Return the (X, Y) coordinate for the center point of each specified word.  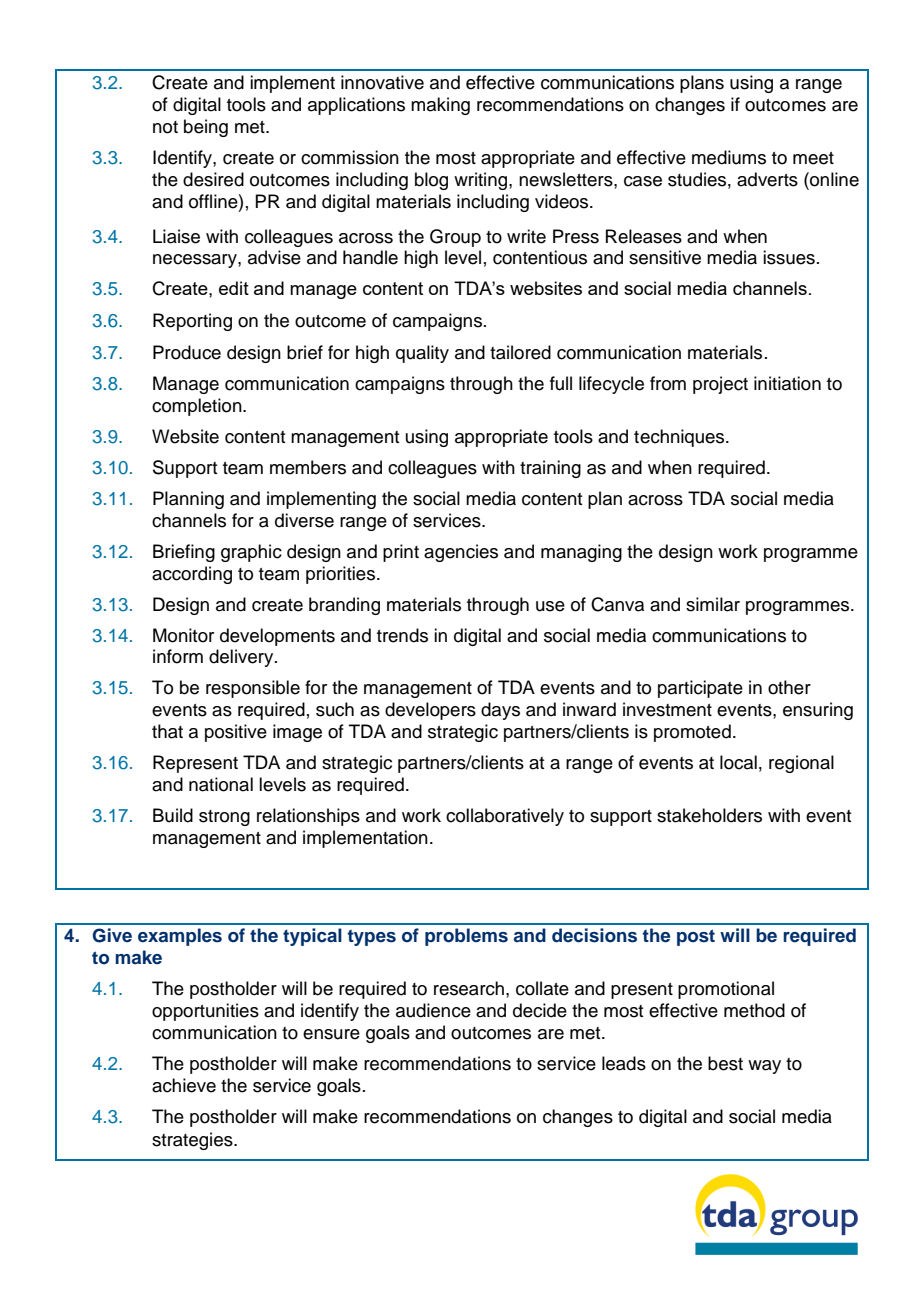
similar (713, 604)
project (720, 385)
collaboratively (505, 817)
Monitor (183, 635)
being (206, 128)
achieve (184, 1085)
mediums (729, 157)
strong (224, 818)
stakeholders (709, 815)
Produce (187, 352)
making (440, 106)
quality (422, 354)
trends (402, 635)
